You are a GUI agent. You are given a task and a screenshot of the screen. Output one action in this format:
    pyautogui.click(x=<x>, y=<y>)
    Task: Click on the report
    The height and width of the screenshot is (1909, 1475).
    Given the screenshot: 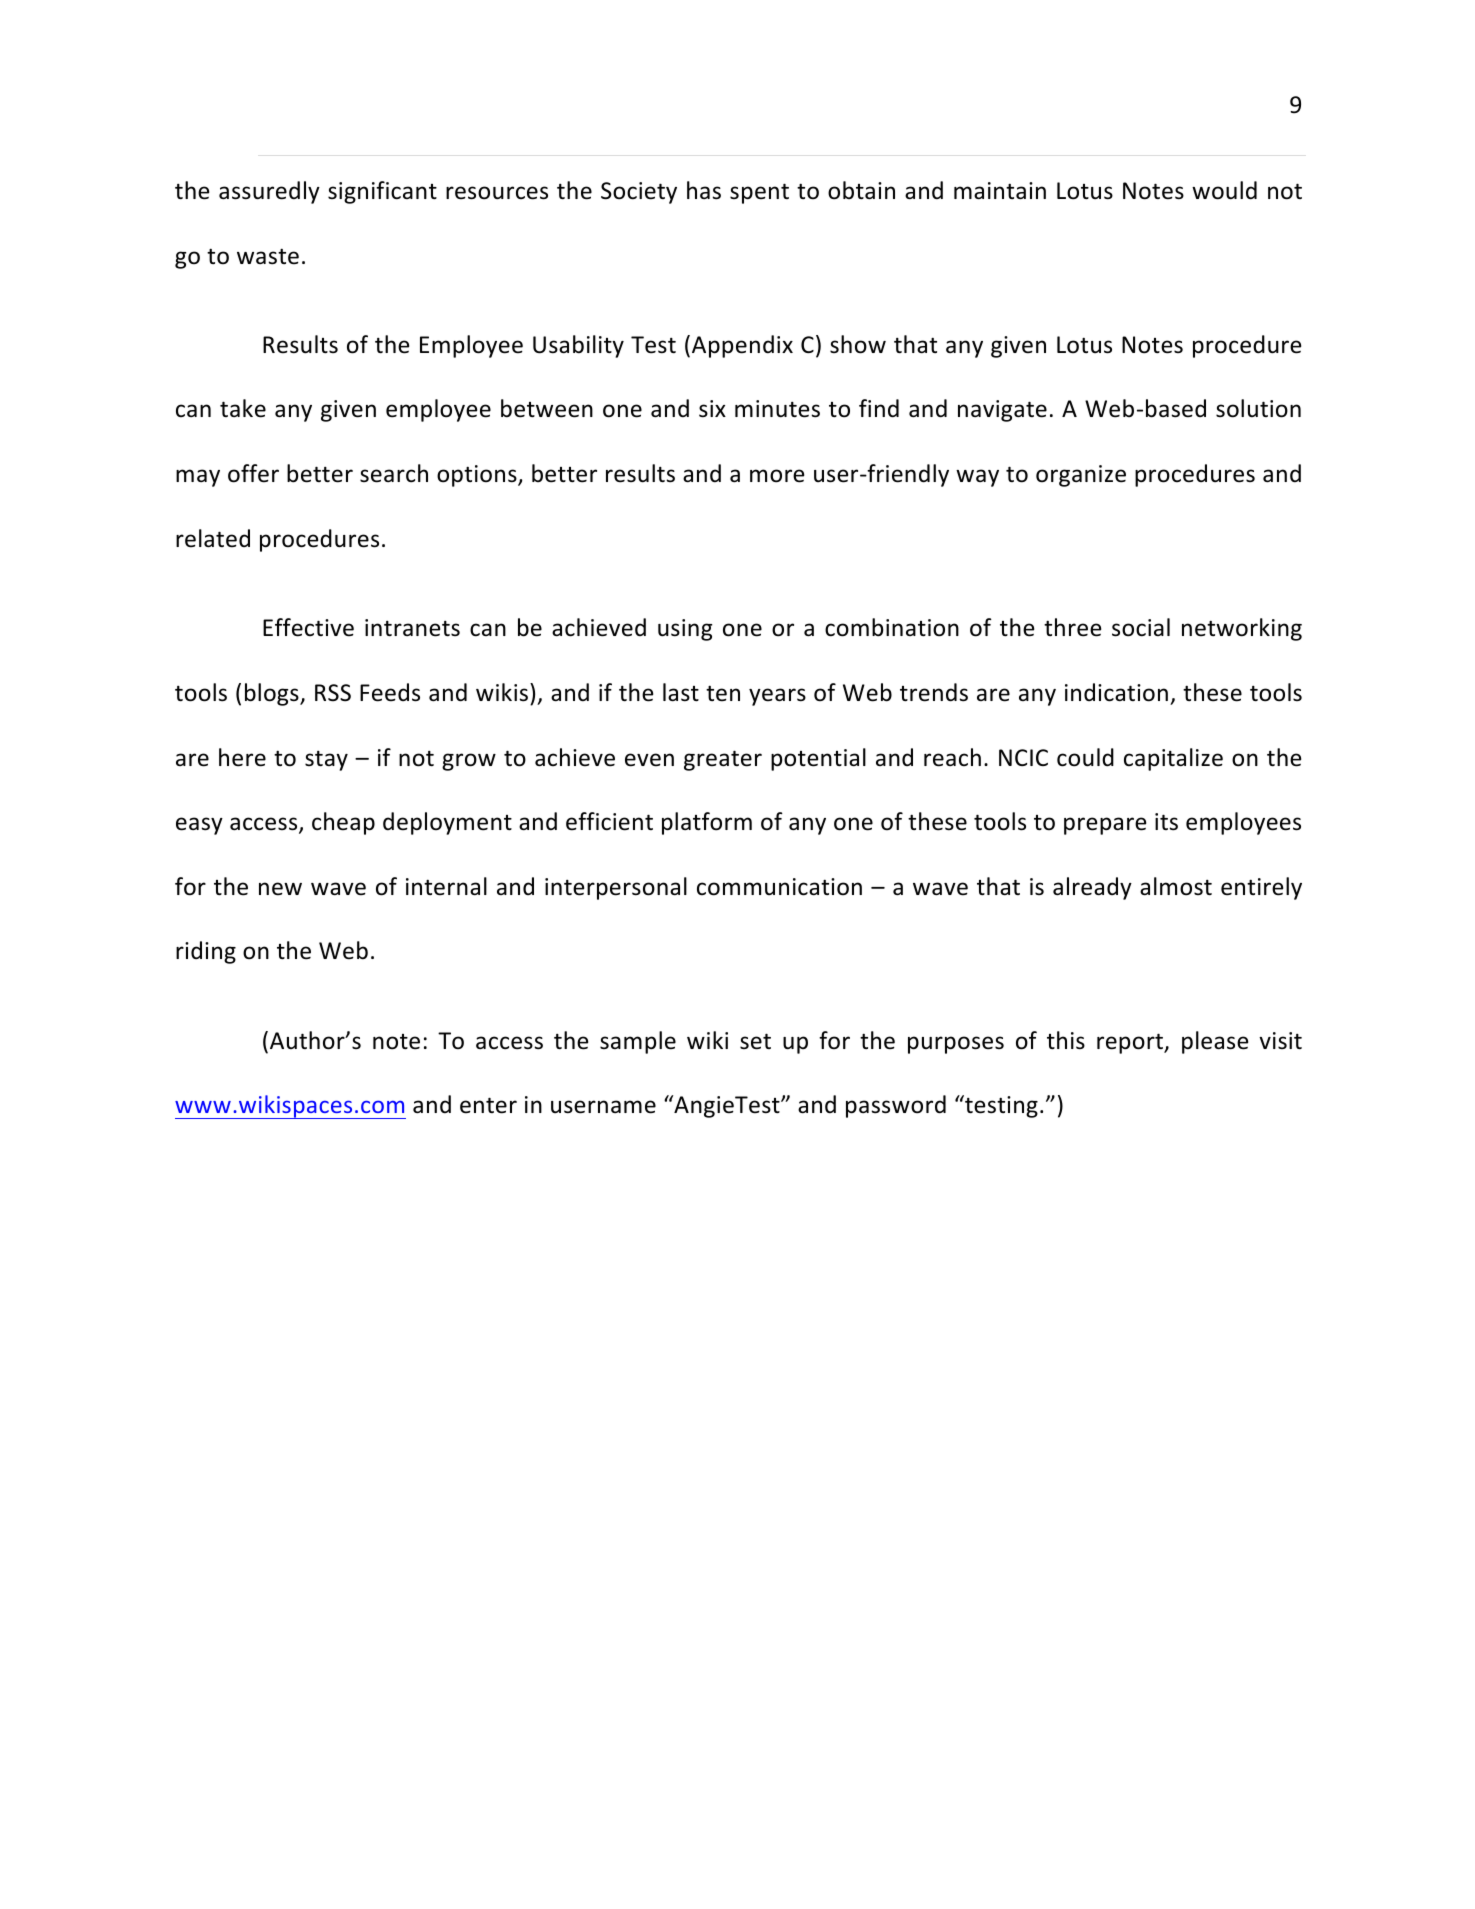 What is the action you would take?
    pyautogui.click(x=1131, y=1043)
